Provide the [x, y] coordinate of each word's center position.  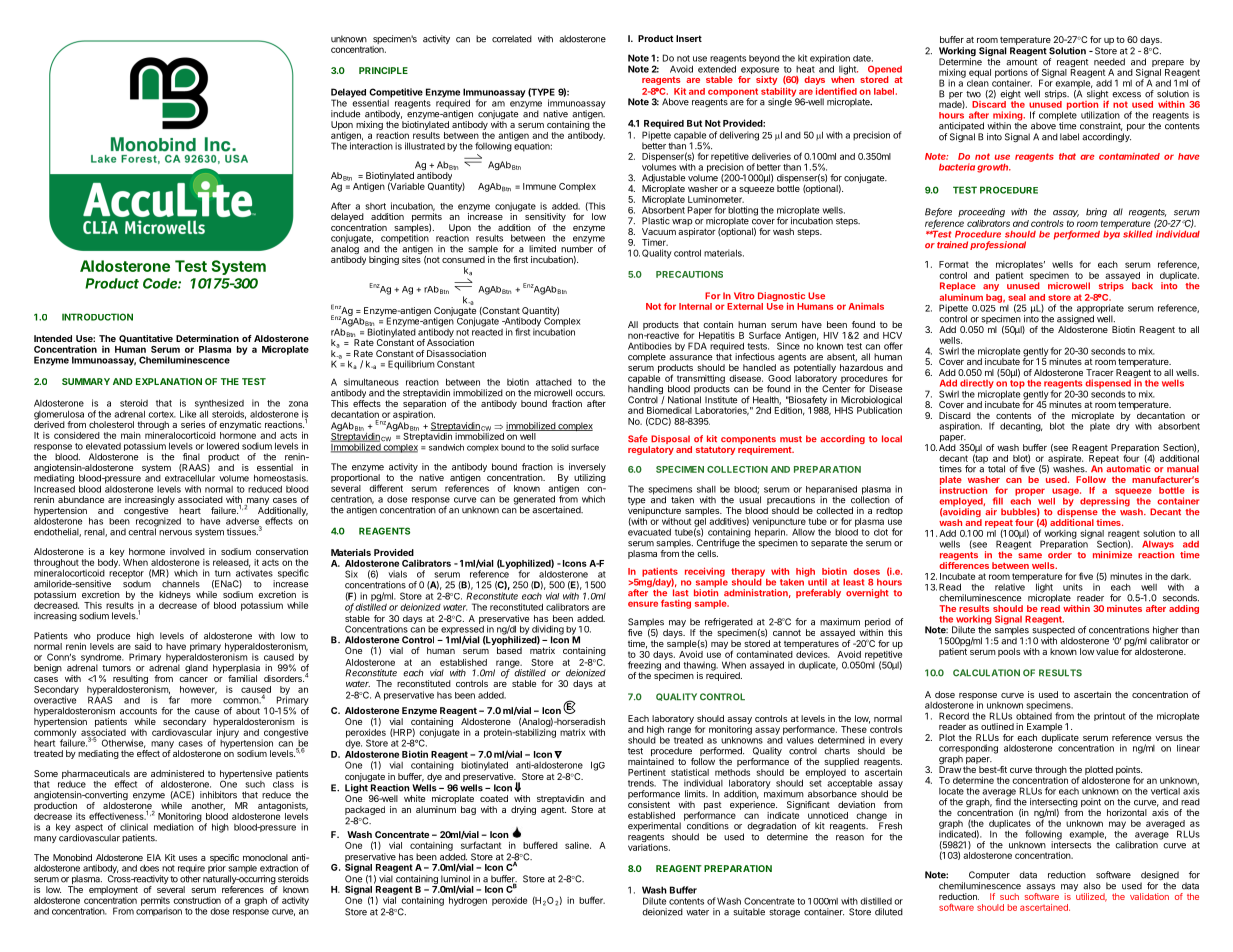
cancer [193, 679]
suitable [749, 912]
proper [1030, 492]
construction [197, 900]
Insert [689, 38]
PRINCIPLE [383, 70]
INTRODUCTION [97, 317]
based [509, 650]
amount [1021, 61]
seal [1017, 297]
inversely [587, 469]
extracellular [190, 478]
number [577, 248]
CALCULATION [986, 673]
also [1092, 886]
